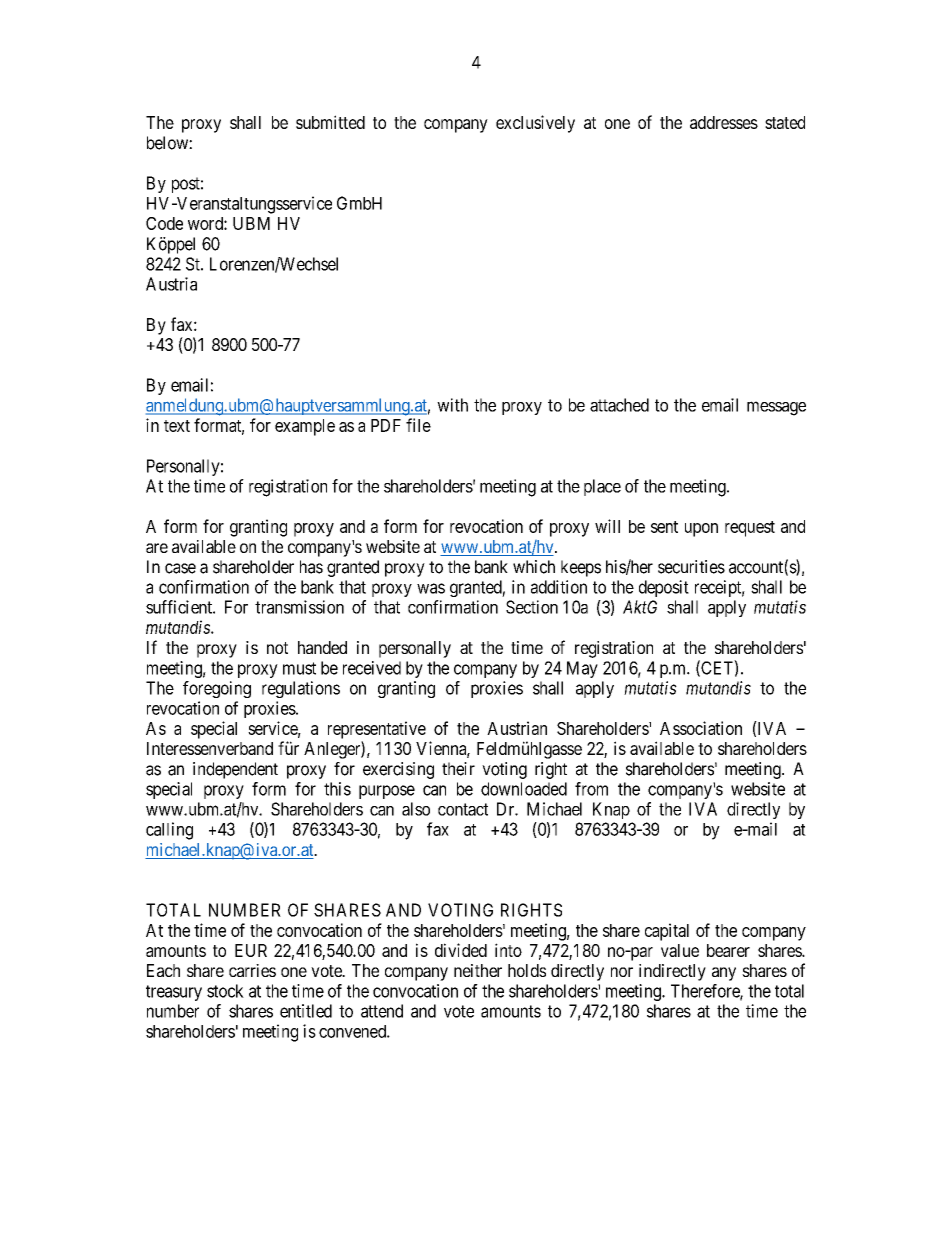 The image size is (952, 1233). Describe the element at coordinates (691, 567) in the screenshot. I see `securities` at that location.
